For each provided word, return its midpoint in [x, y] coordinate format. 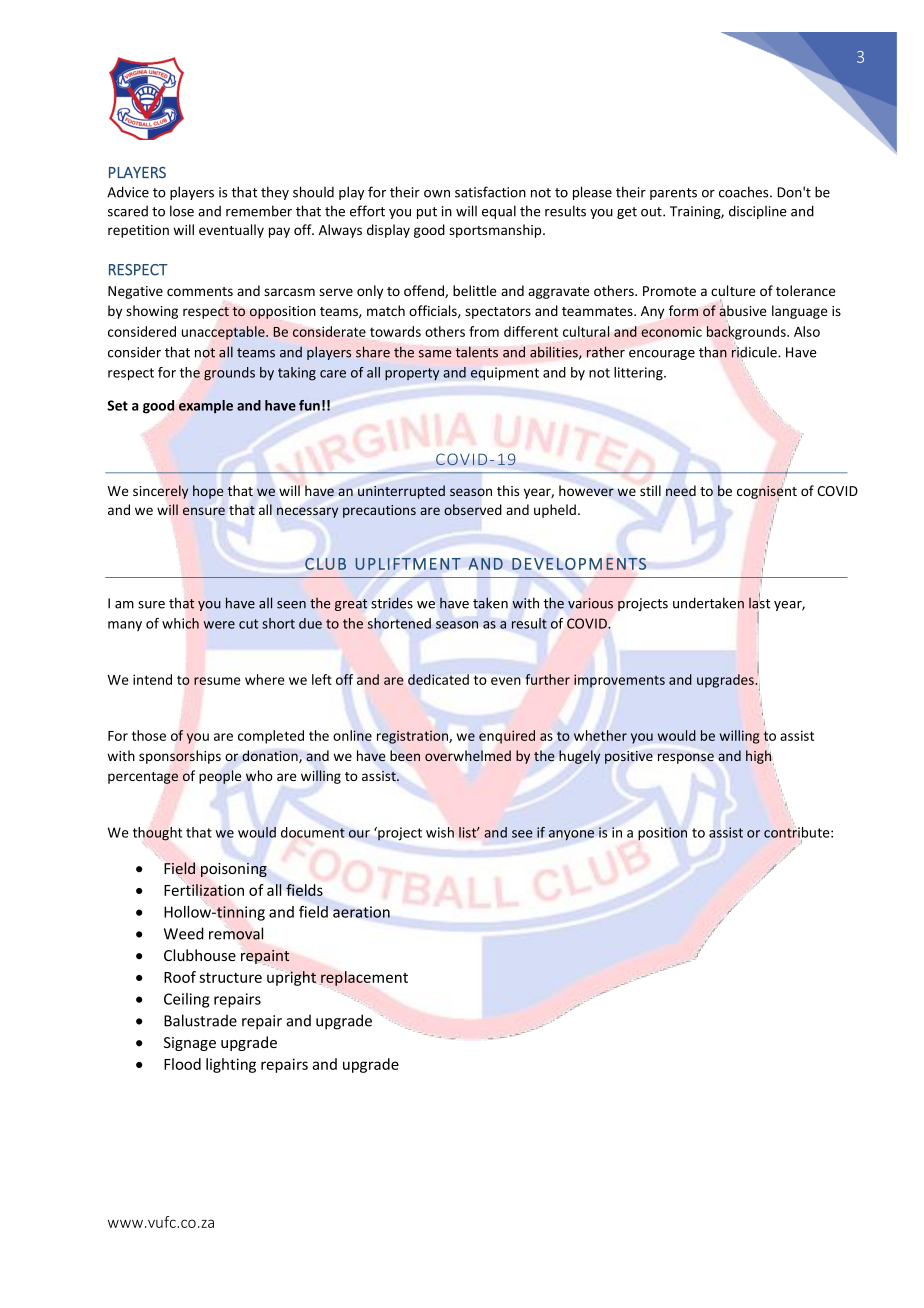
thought [157, 834]
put [427, 213]
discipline [757, 212]
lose [182, 211]
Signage [190, 1044]
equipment [505, 374]
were [219, 625]
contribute [798, 832]
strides [392, 603]
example [206, 407]
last [759, 602]
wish [440, 832]
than [713, 352]
